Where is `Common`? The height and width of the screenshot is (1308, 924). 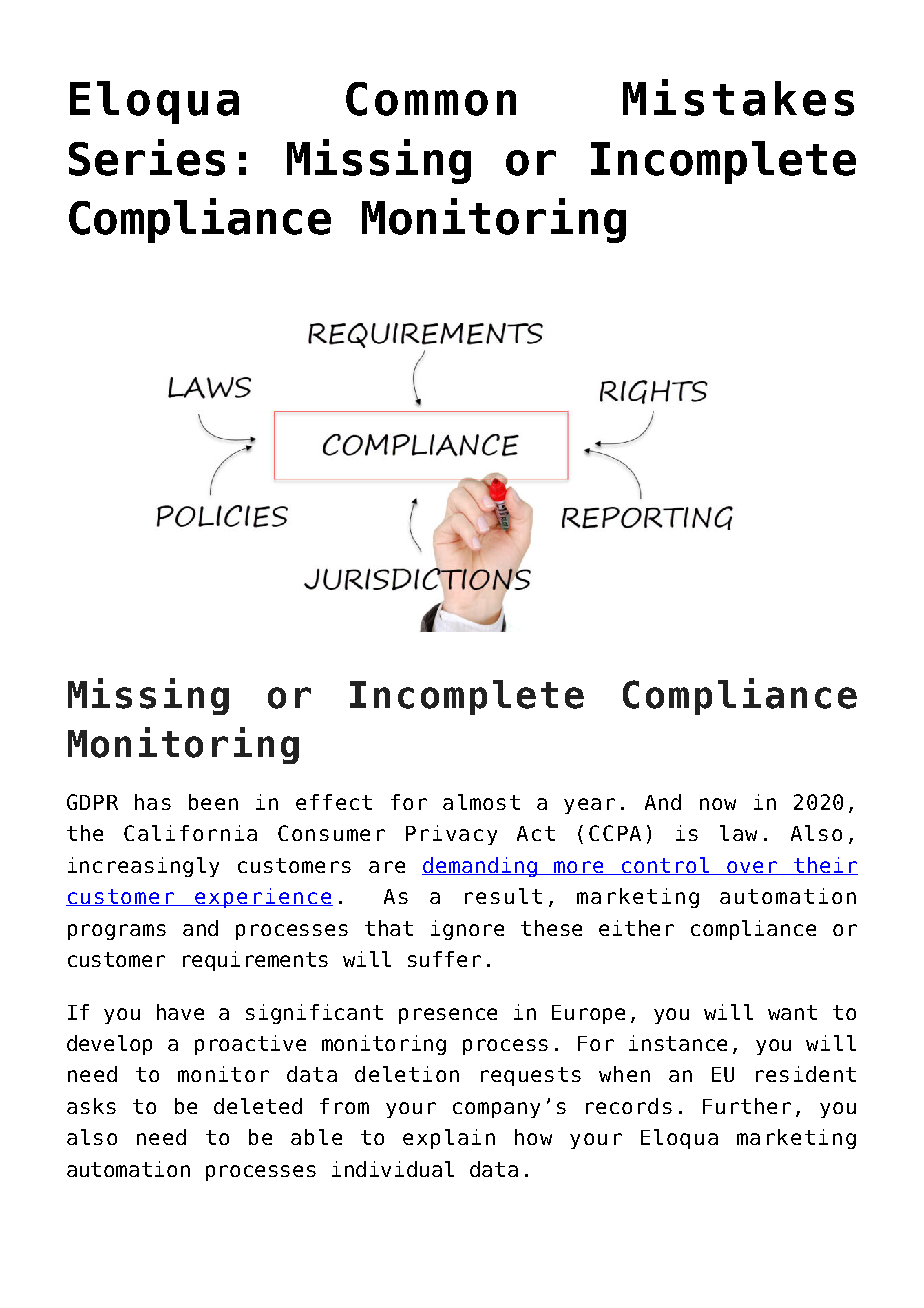
Common is located at coordinates (431, 99).
